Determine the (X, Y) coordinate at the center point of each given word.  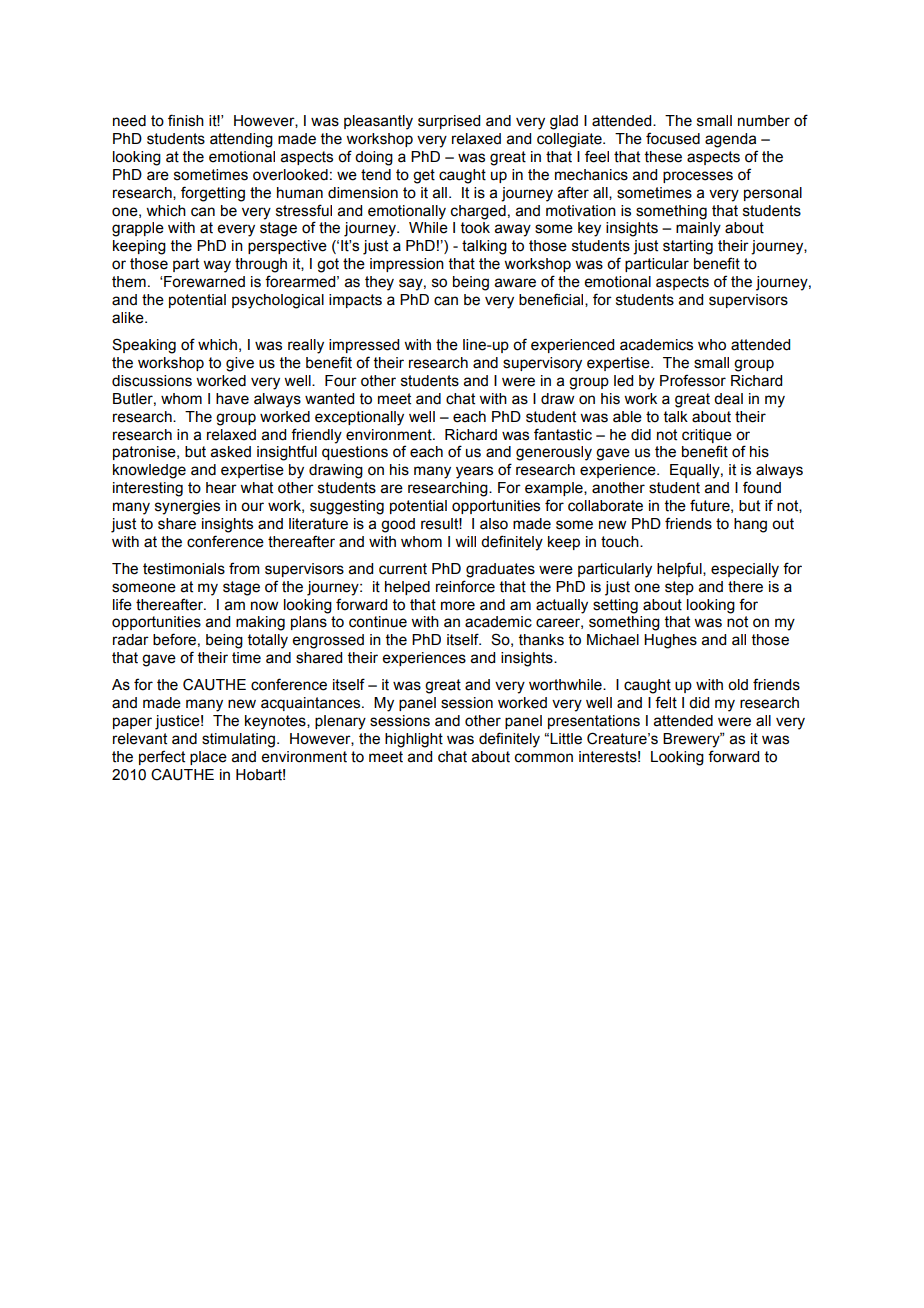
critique (707, 436)
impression (407, 265)
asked (231, 452)
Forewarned (204, 282)
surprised (449, 122)
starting (688, 247)
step (679, 588)
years (474, 472)
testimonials (184, 569)
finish (186, 120)
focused (673, 138)
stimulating (240, 740)
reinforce (465, 586)
